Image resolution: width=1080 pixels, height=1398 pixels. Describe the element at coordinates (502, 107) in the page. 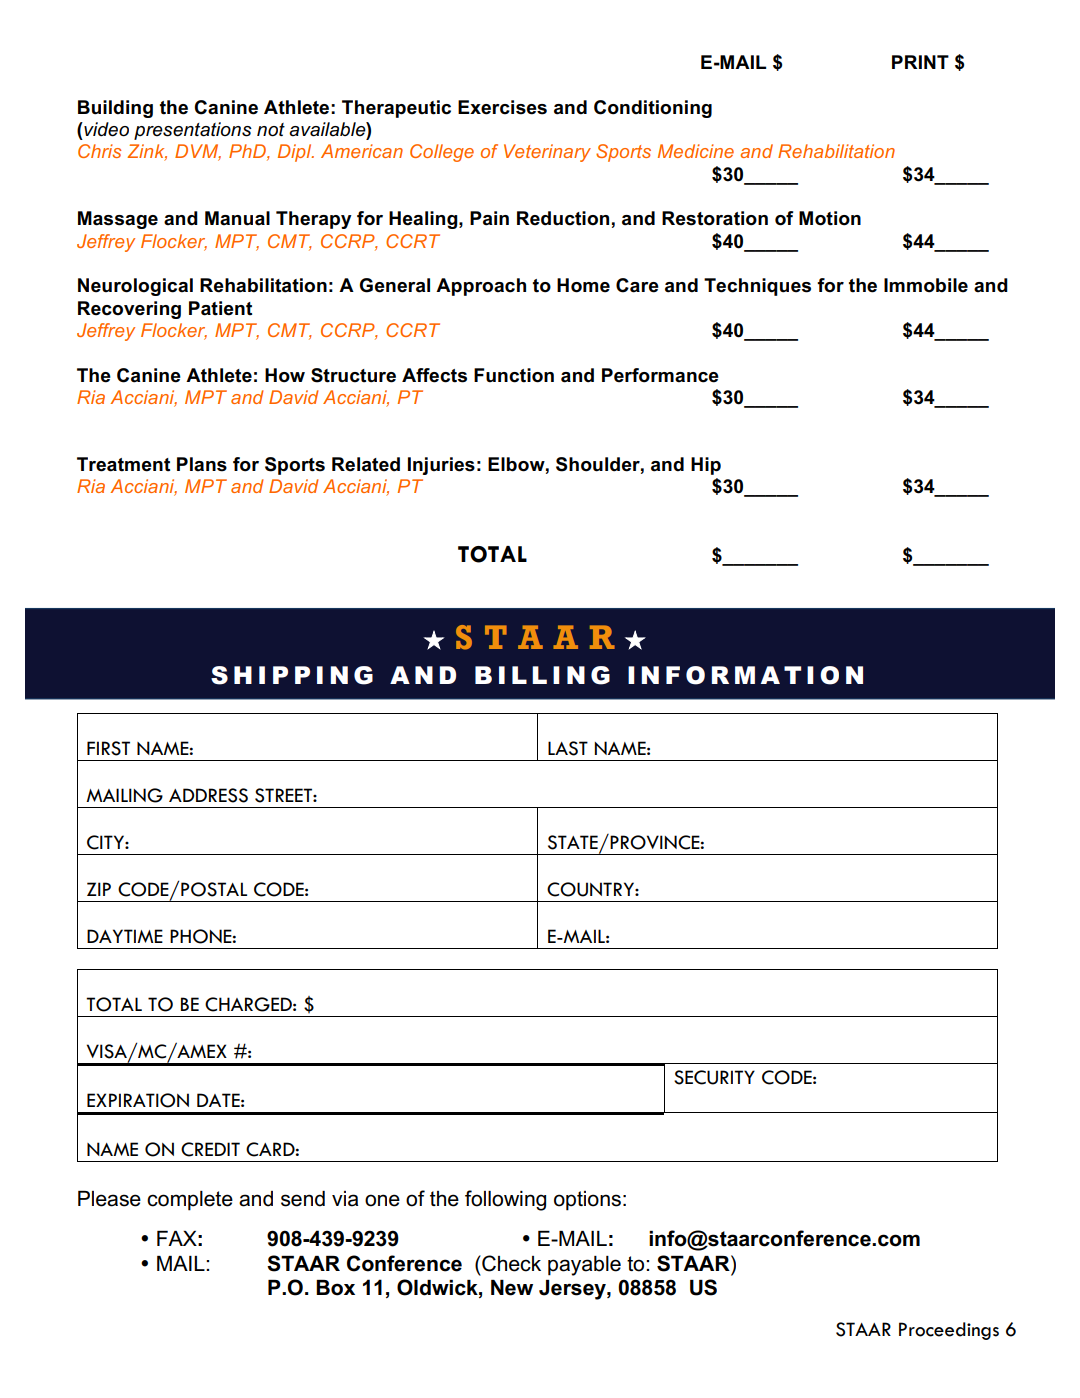

I see `Exercises` at that location.
